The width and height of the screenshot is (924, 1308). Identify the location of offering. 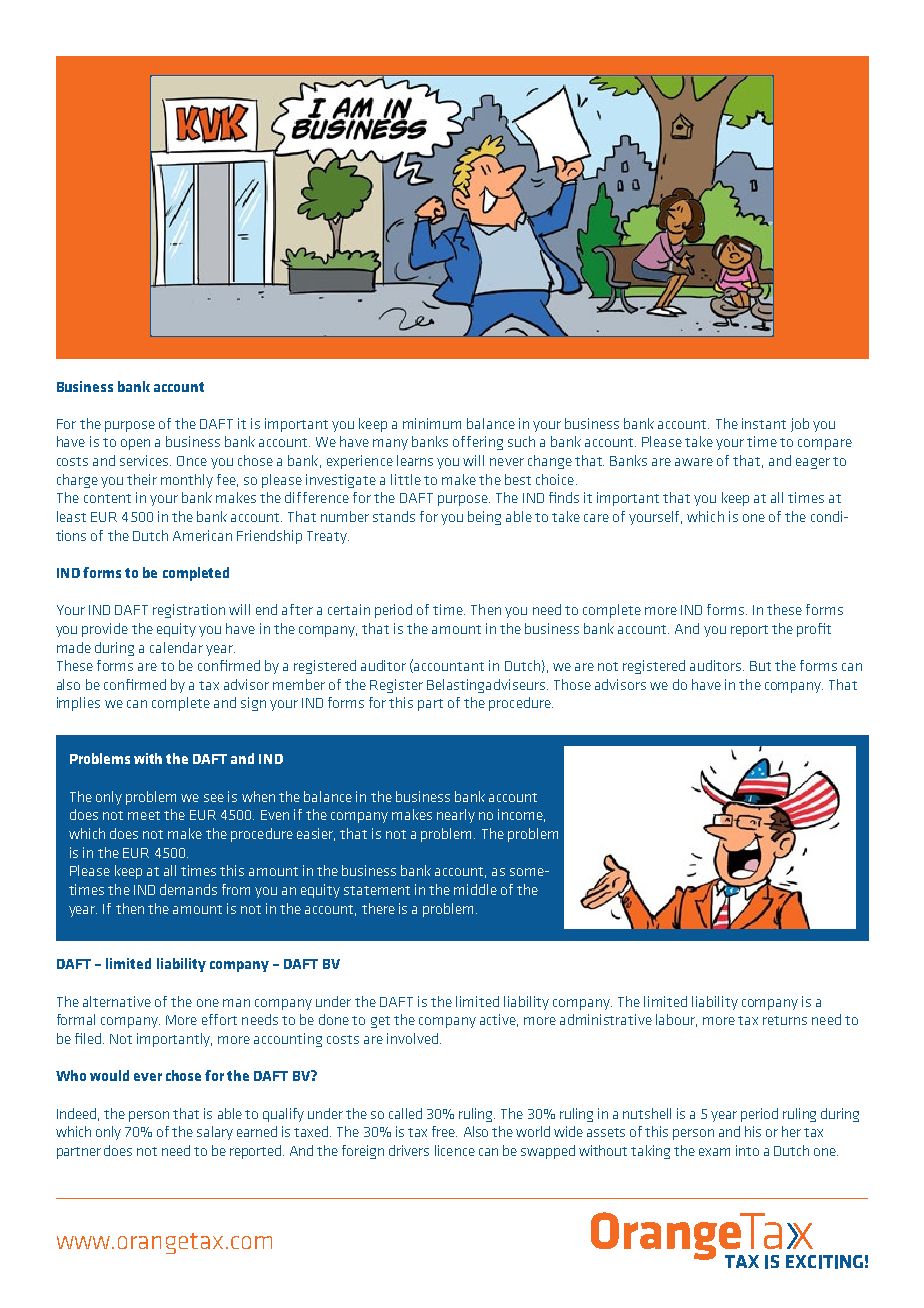
(478, 443).
